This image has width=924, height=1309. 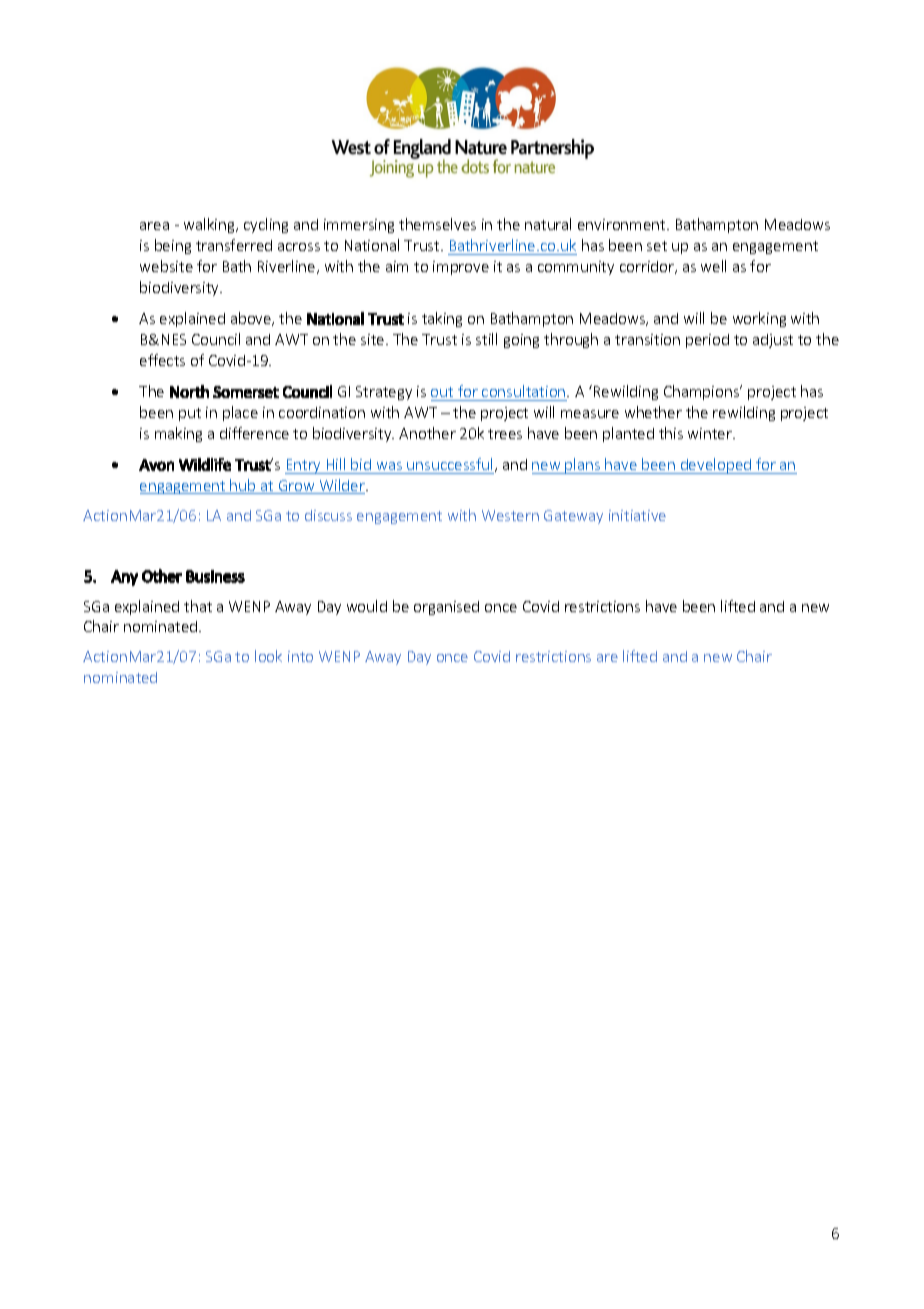 I want to click on trees, so click(x=505, y=434).
